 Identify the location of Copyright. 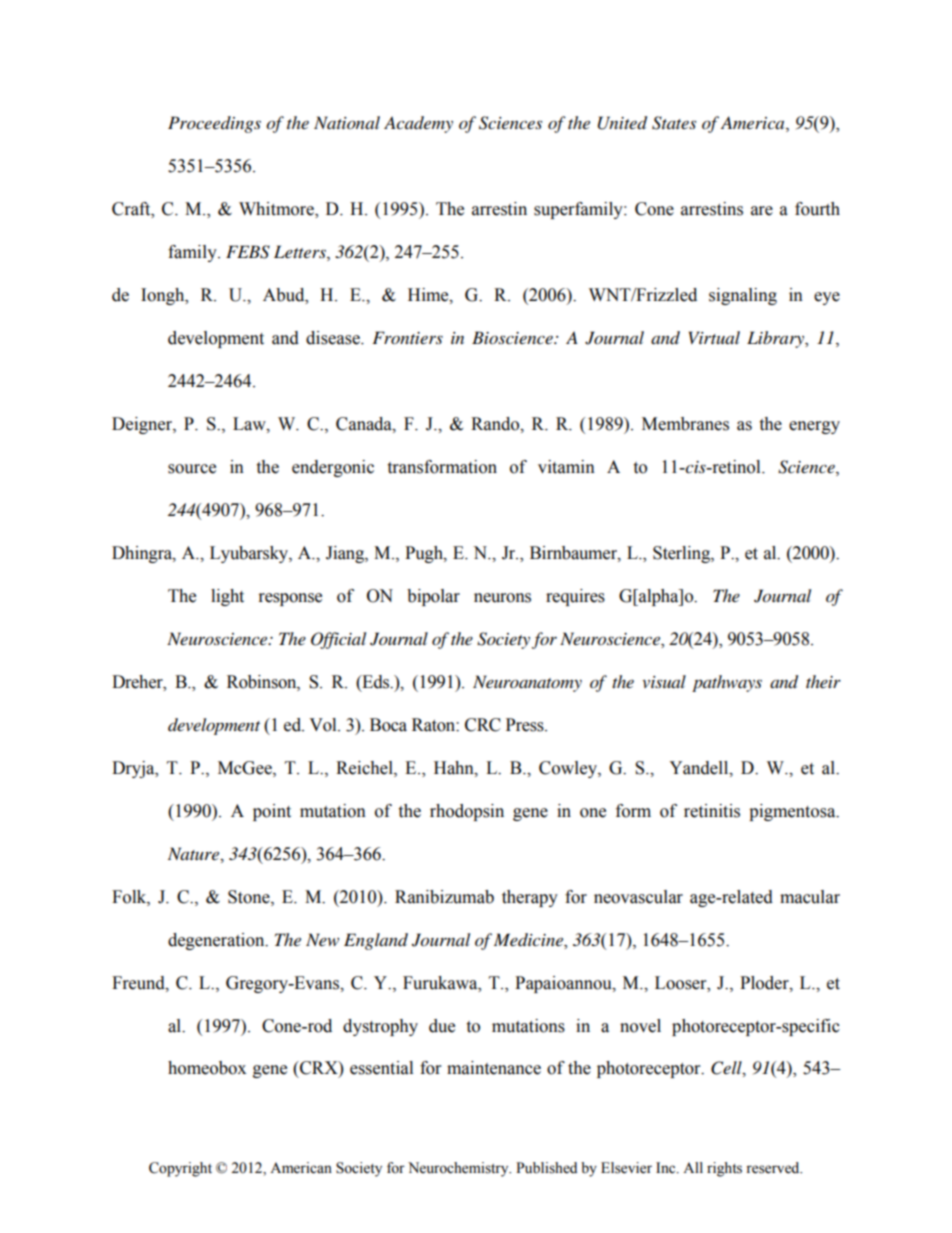
(180, 1169).
